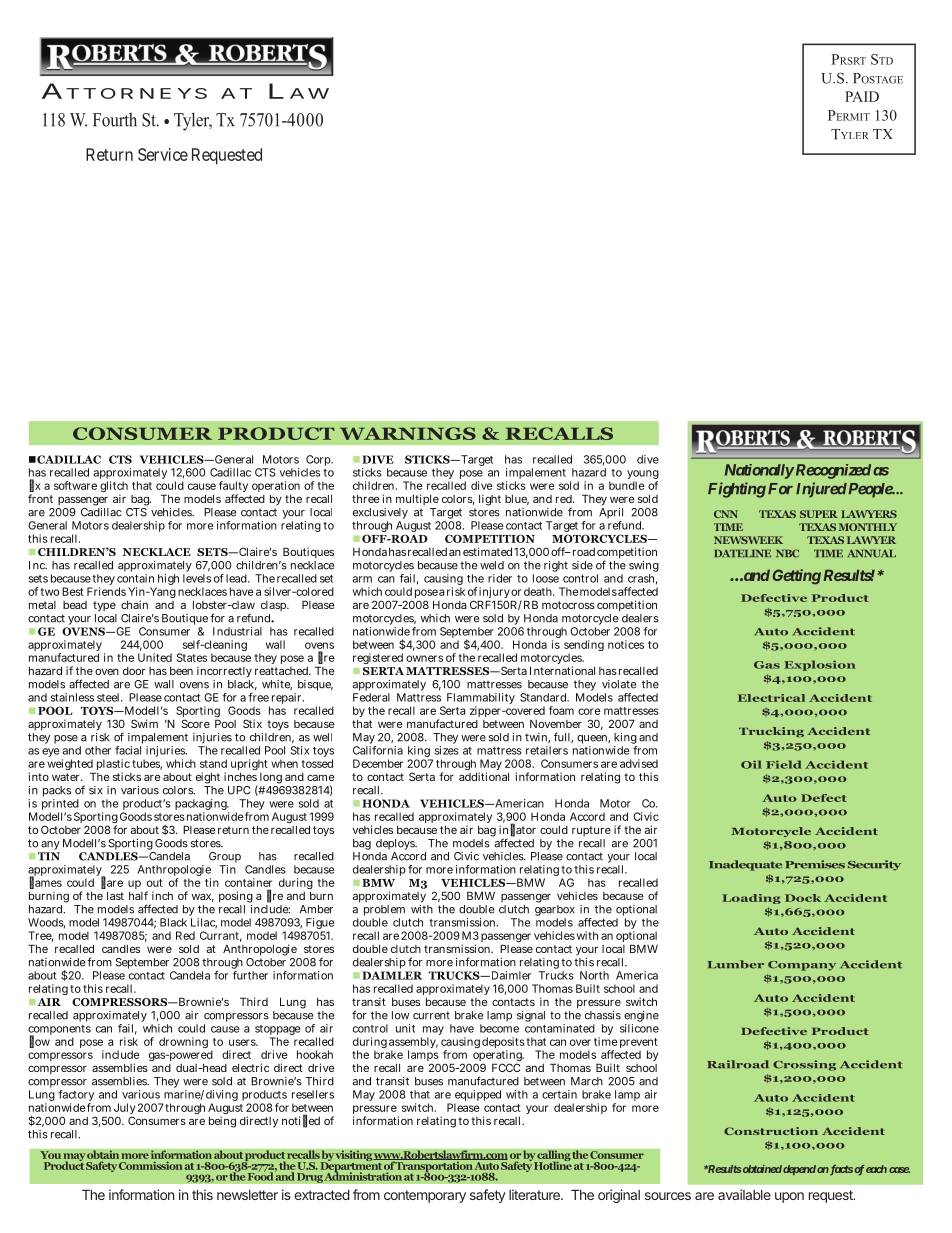 This page has width=952, height=1233. I want to click on Loading, so click(751, 899).
